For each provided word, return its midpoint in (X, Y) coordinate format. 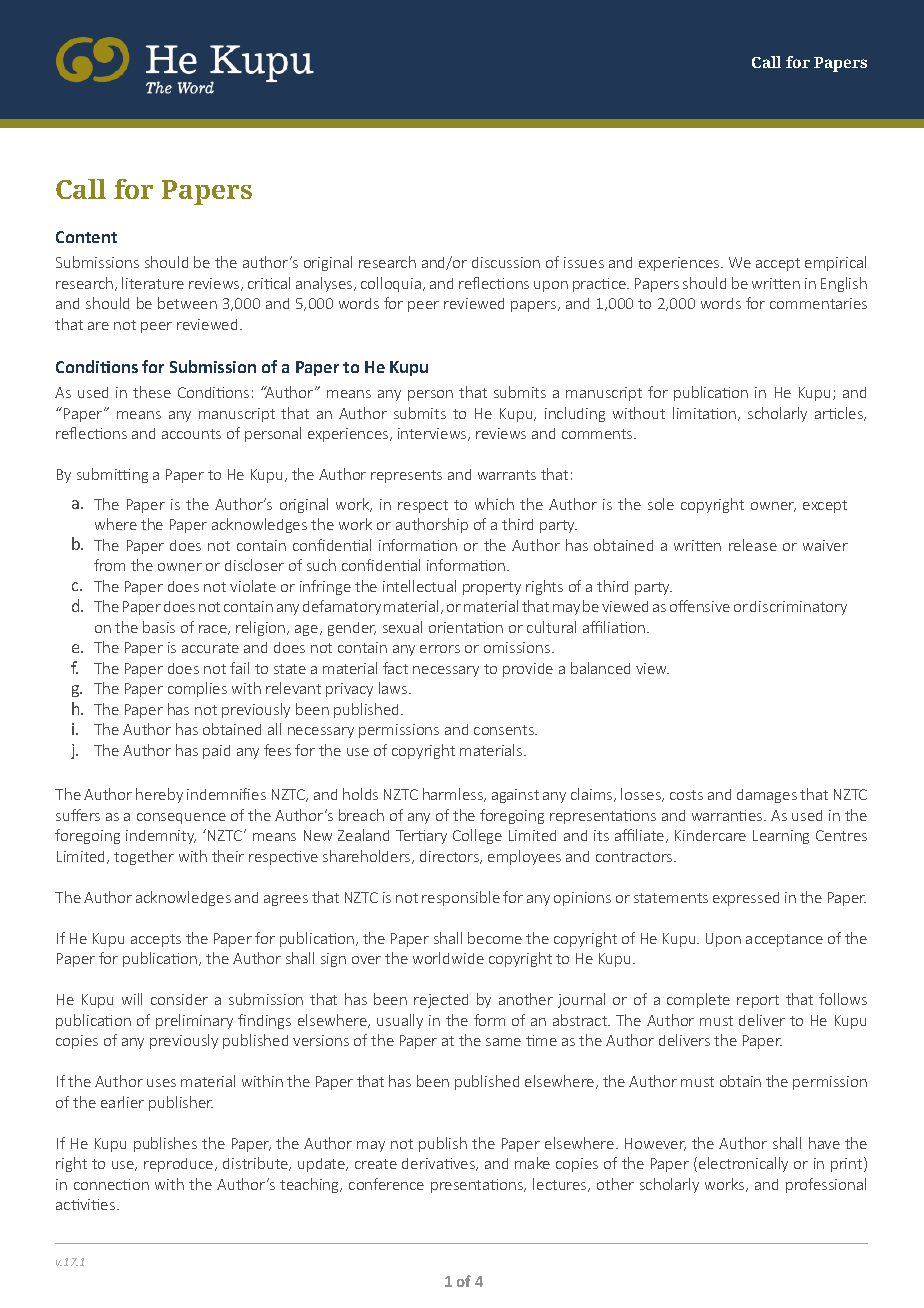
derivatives (439, 1164)
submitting (112, 475)
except (825, 506)
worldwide (448, 958)
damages (767, 796)
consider (179, 999)
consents (505, 730)
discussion (506, 262)
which (494, 504)
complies (197, 689)
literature (153, 283)
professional (826, 1185)
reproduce (180, 1165)
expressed (746, 899)
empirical (835, 263)
